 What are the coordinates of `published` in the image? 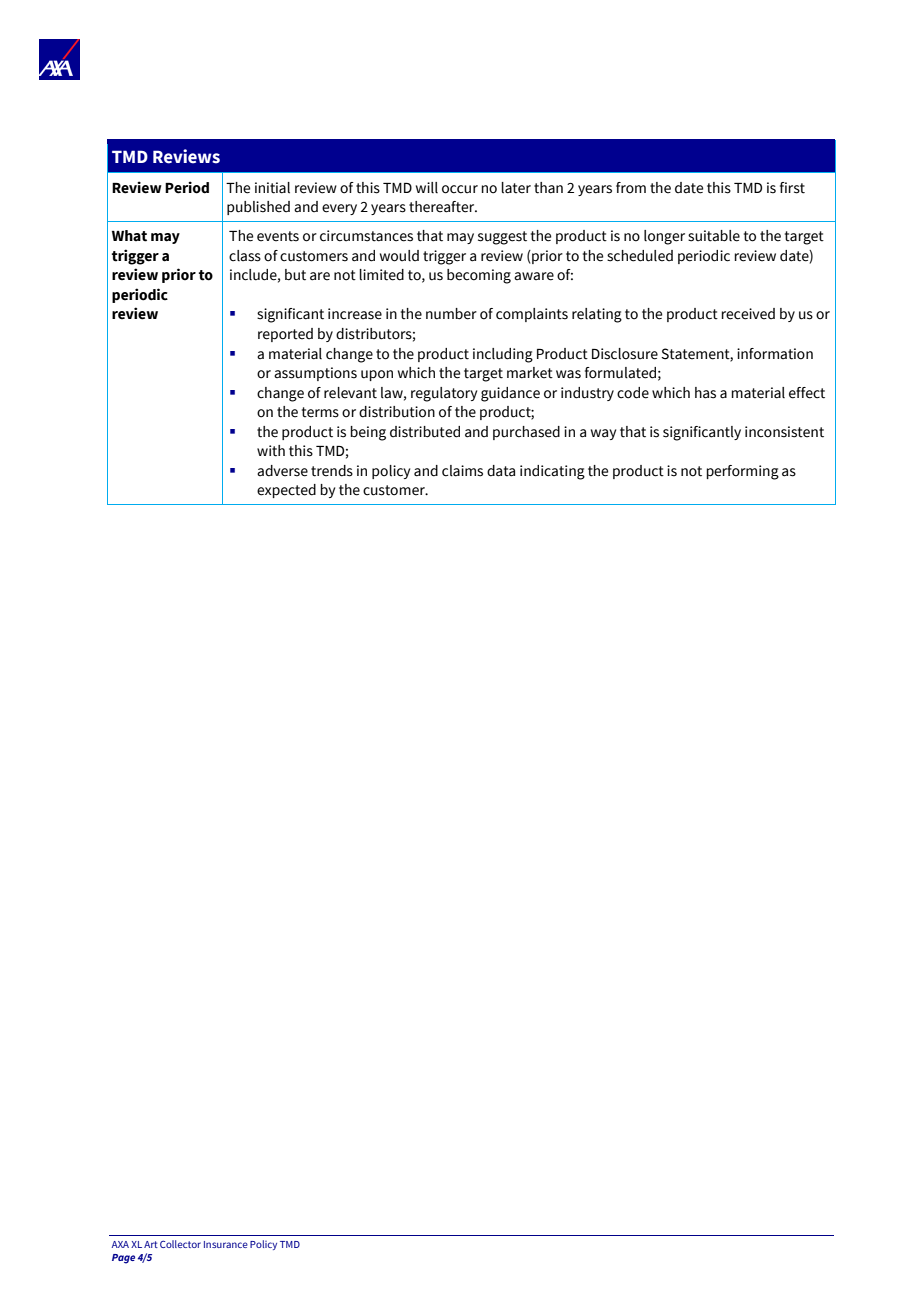 It's located at (258, 208).
